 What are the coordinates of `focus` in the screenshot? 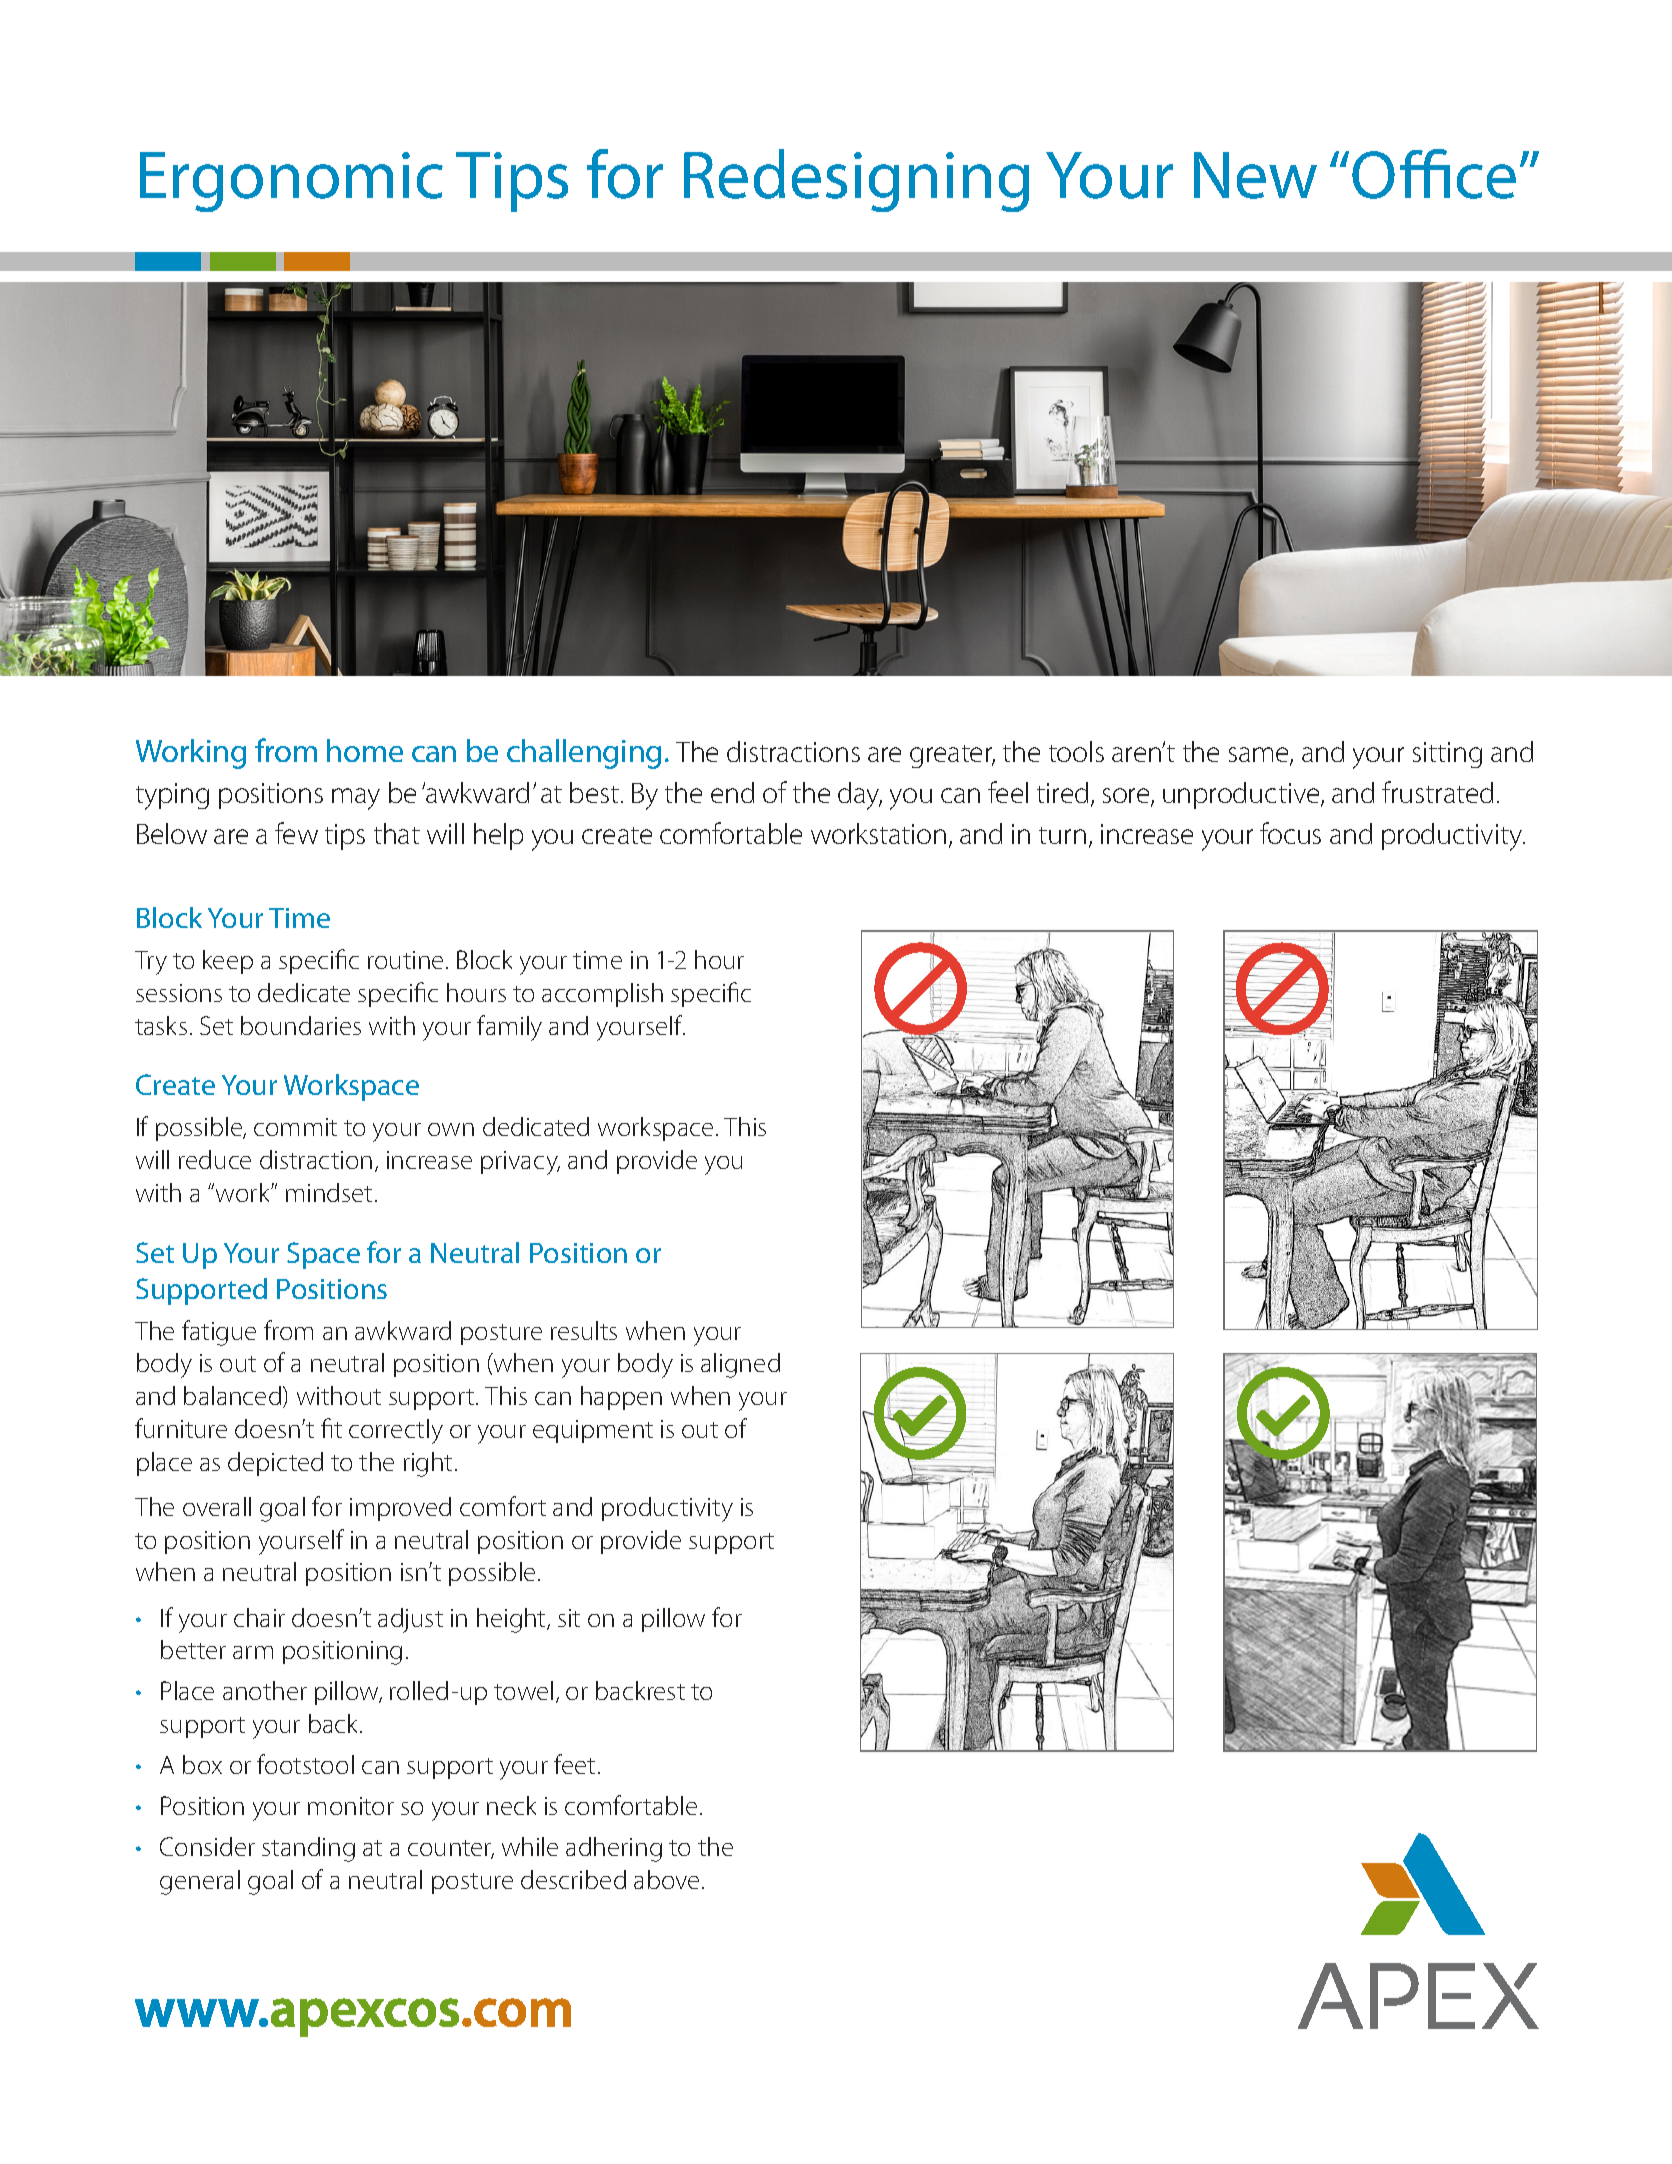 It's located at (1290, 833).
